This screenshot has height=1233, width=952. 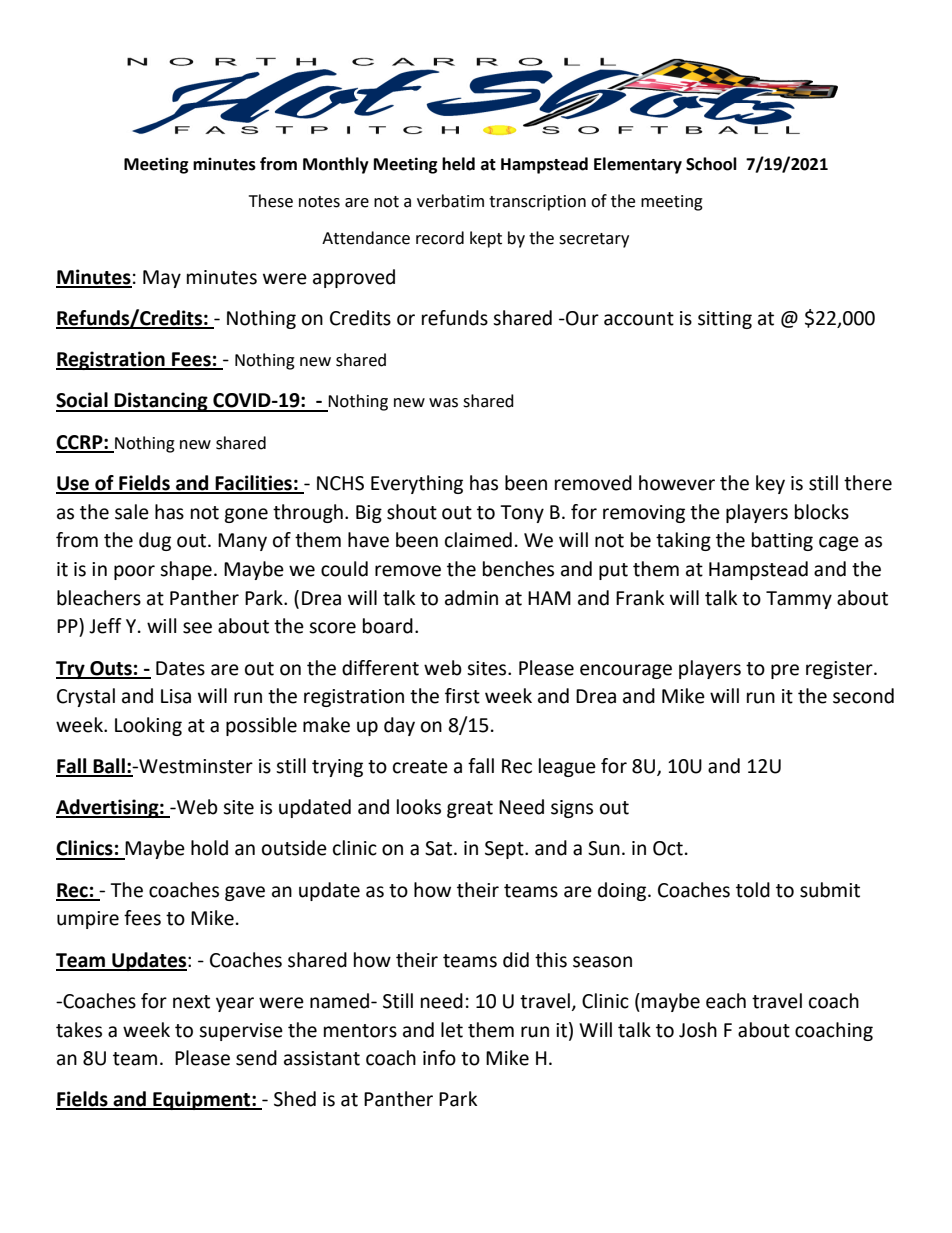 I want to click on verbatim, so click(x=450, y=201).
